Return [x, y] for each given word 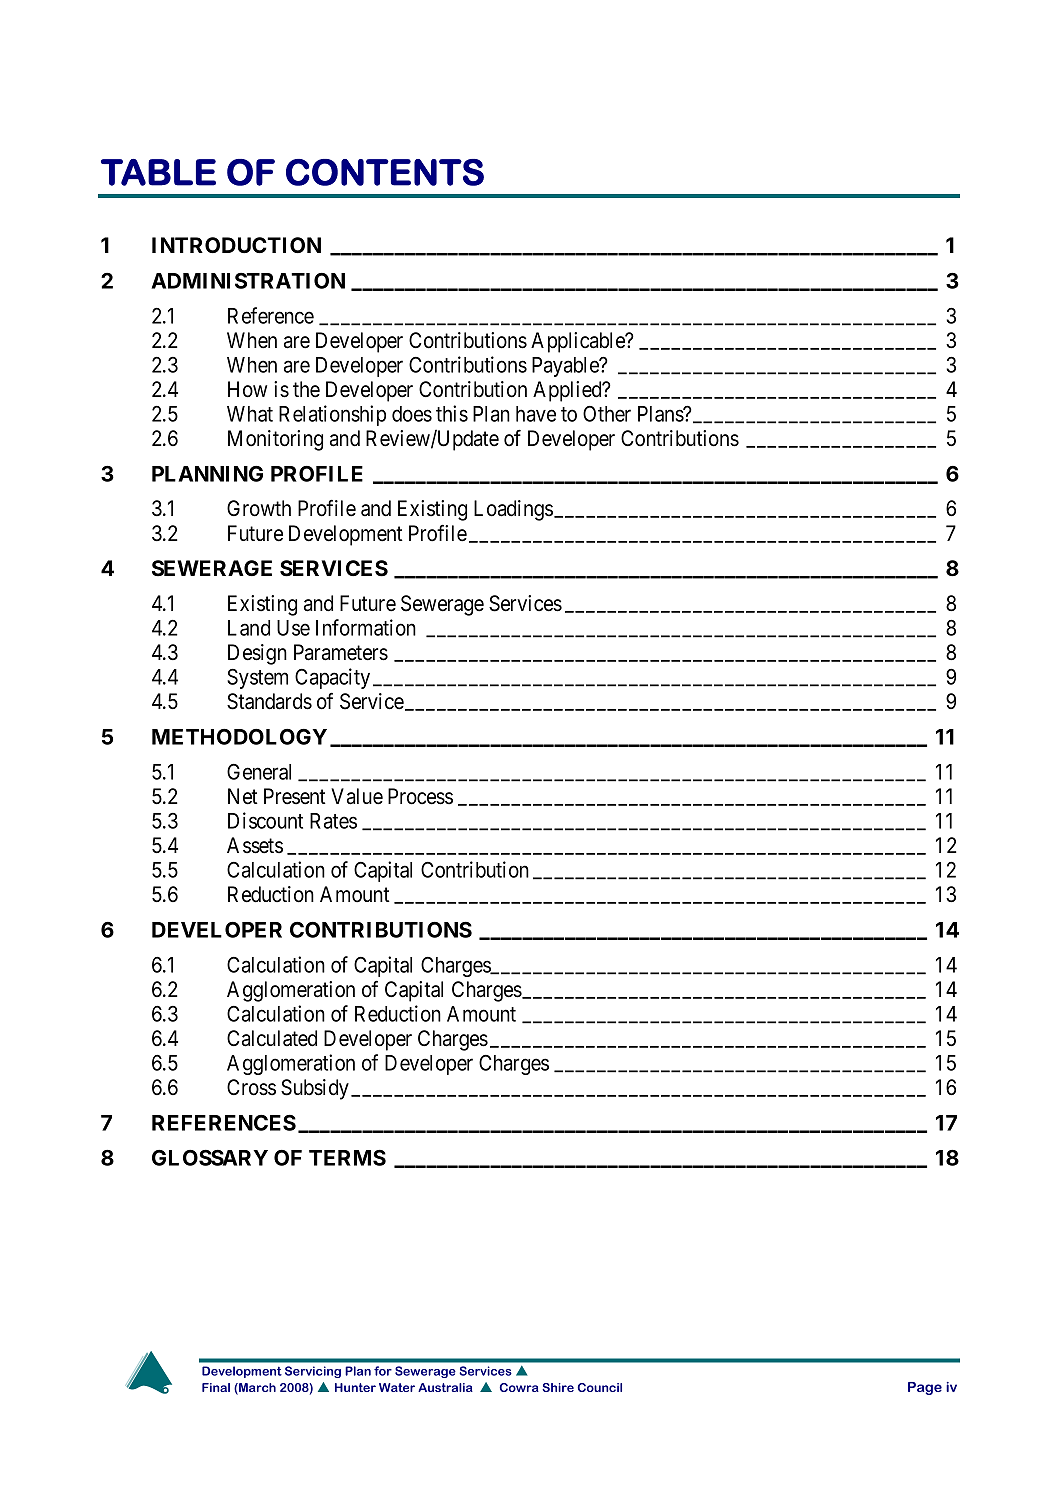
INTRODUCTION [236, 245]
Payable [566, 367]
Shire [558, 1387]
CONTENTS [385, 172]
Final [216, 1387]
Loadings [513, 510]
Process [420, 796]
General [259, 772]
